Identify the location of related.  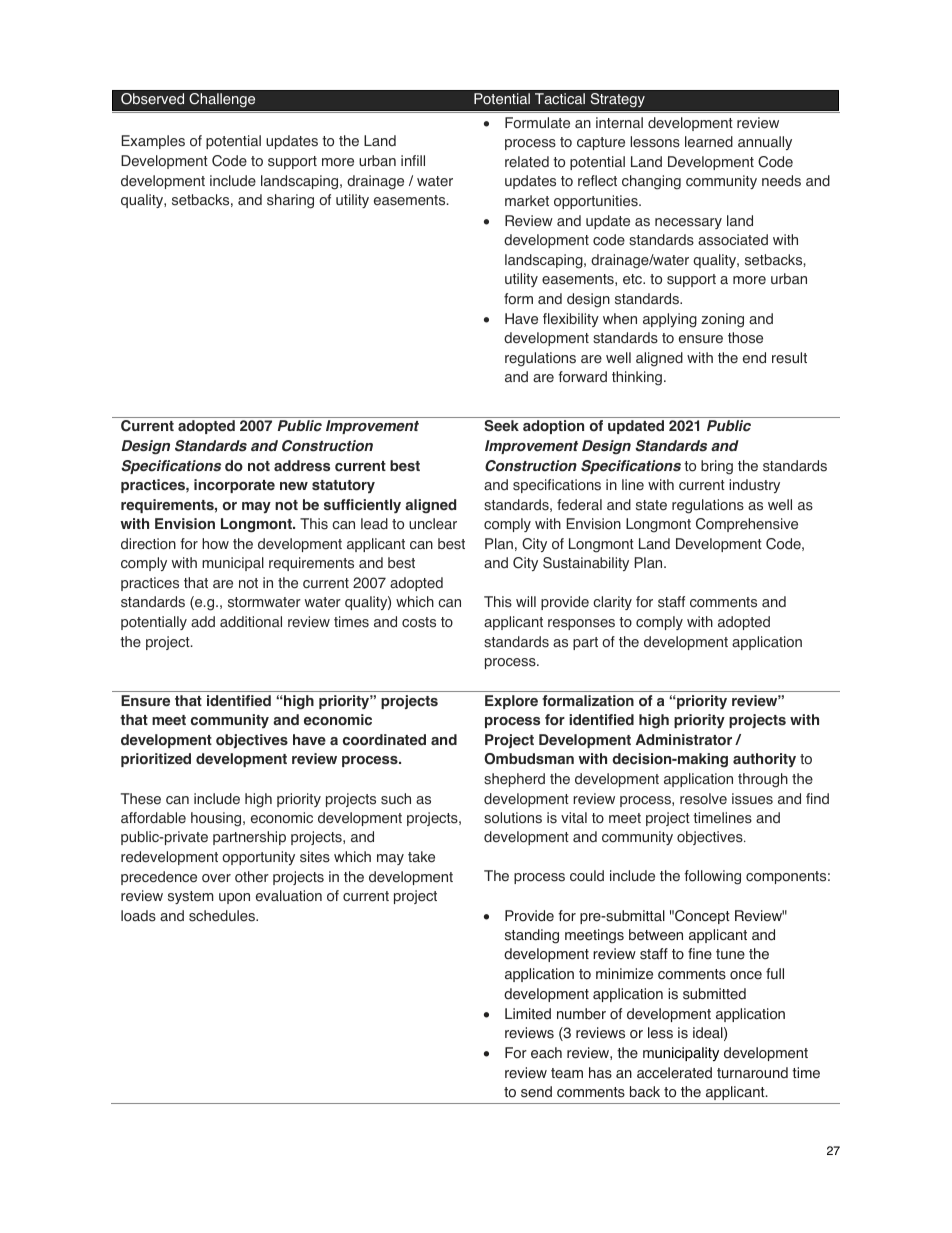
(527, 162).
